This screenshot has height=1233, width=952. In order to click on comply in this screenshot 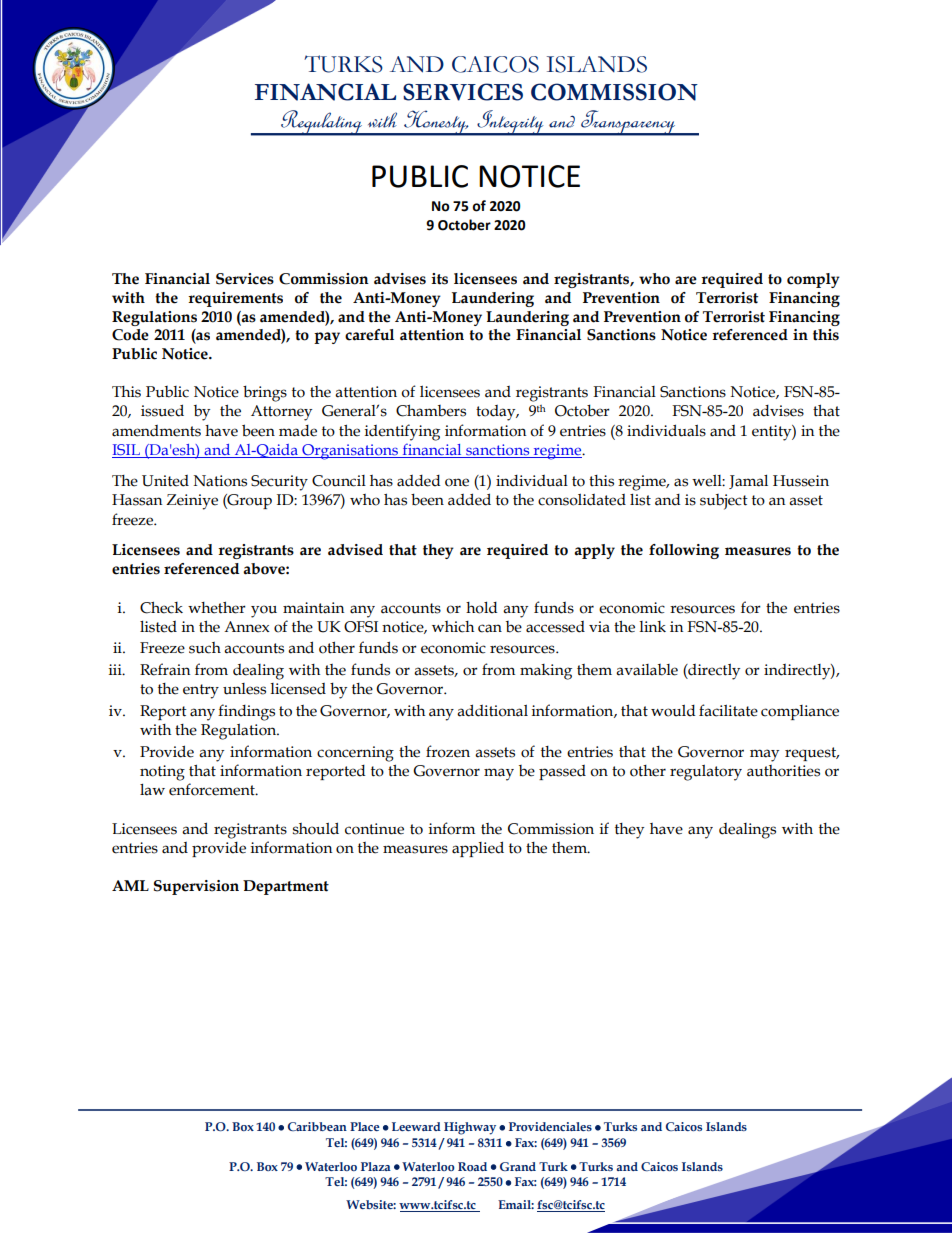, I will do `click(813, 280)`.
